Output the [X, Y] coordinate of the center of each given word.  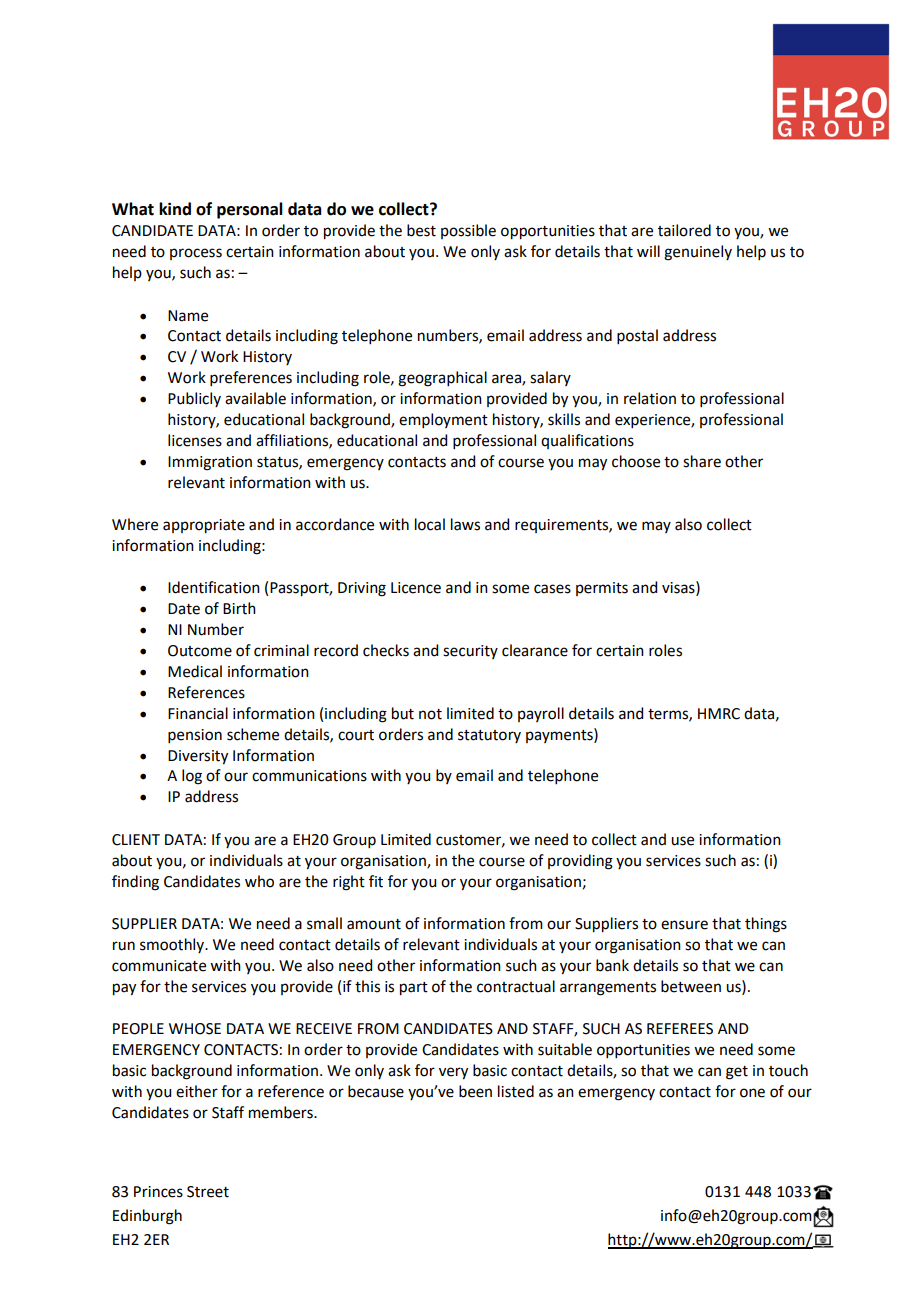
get [737, 1073]
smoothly [173, 945]
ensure [684, 925]
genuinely [698, 253]
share [702, 461]
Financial [198, 713]
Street [208, 1192]
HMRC [719, 714]
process [196, 254]
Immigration [210, 463]
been [475, 1091]
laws [465, 524]
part [414, 989]
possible [468, 231]
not [430, 714]
